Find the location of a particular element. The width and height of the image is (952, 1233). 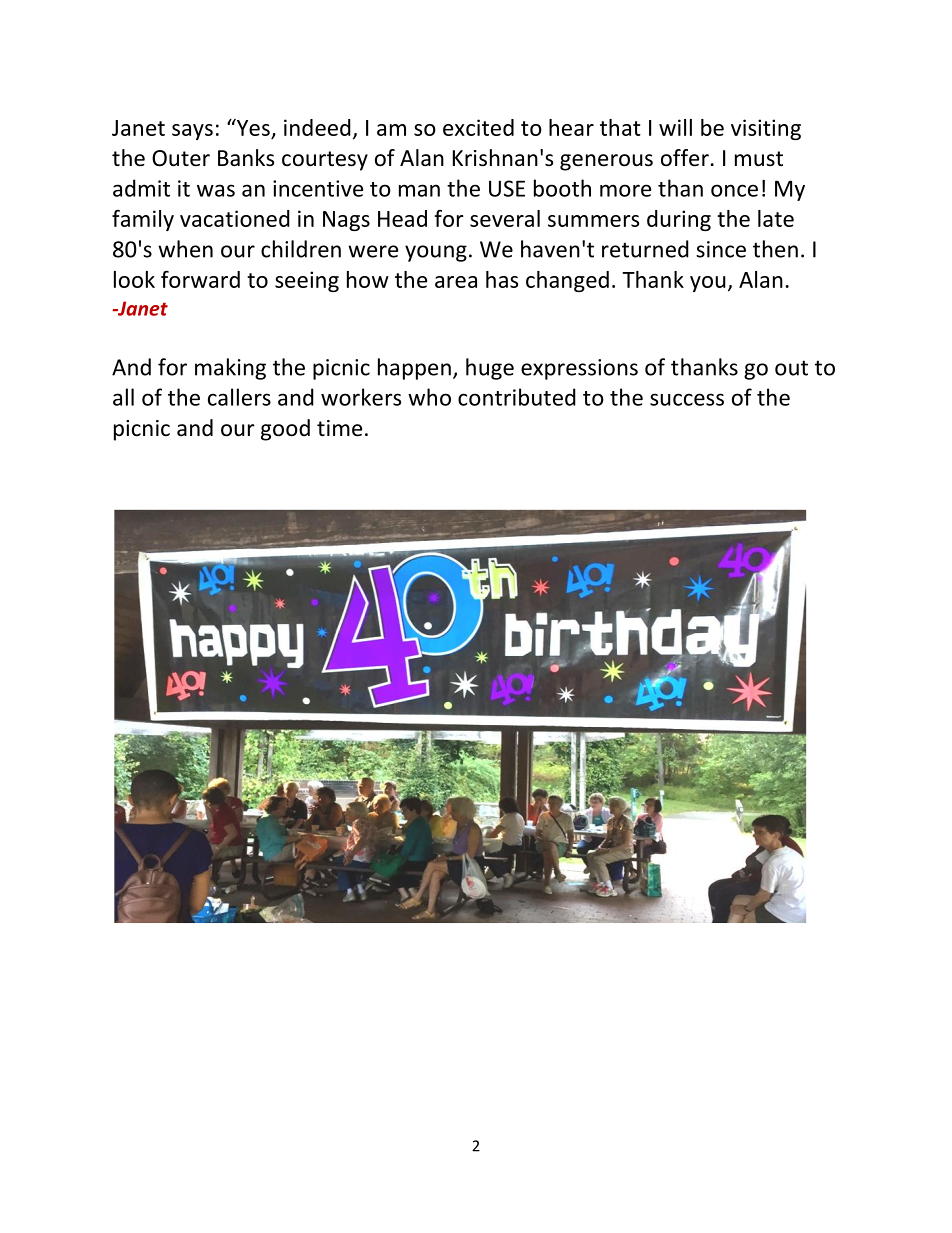

making is located at coordinates (230, 369).
